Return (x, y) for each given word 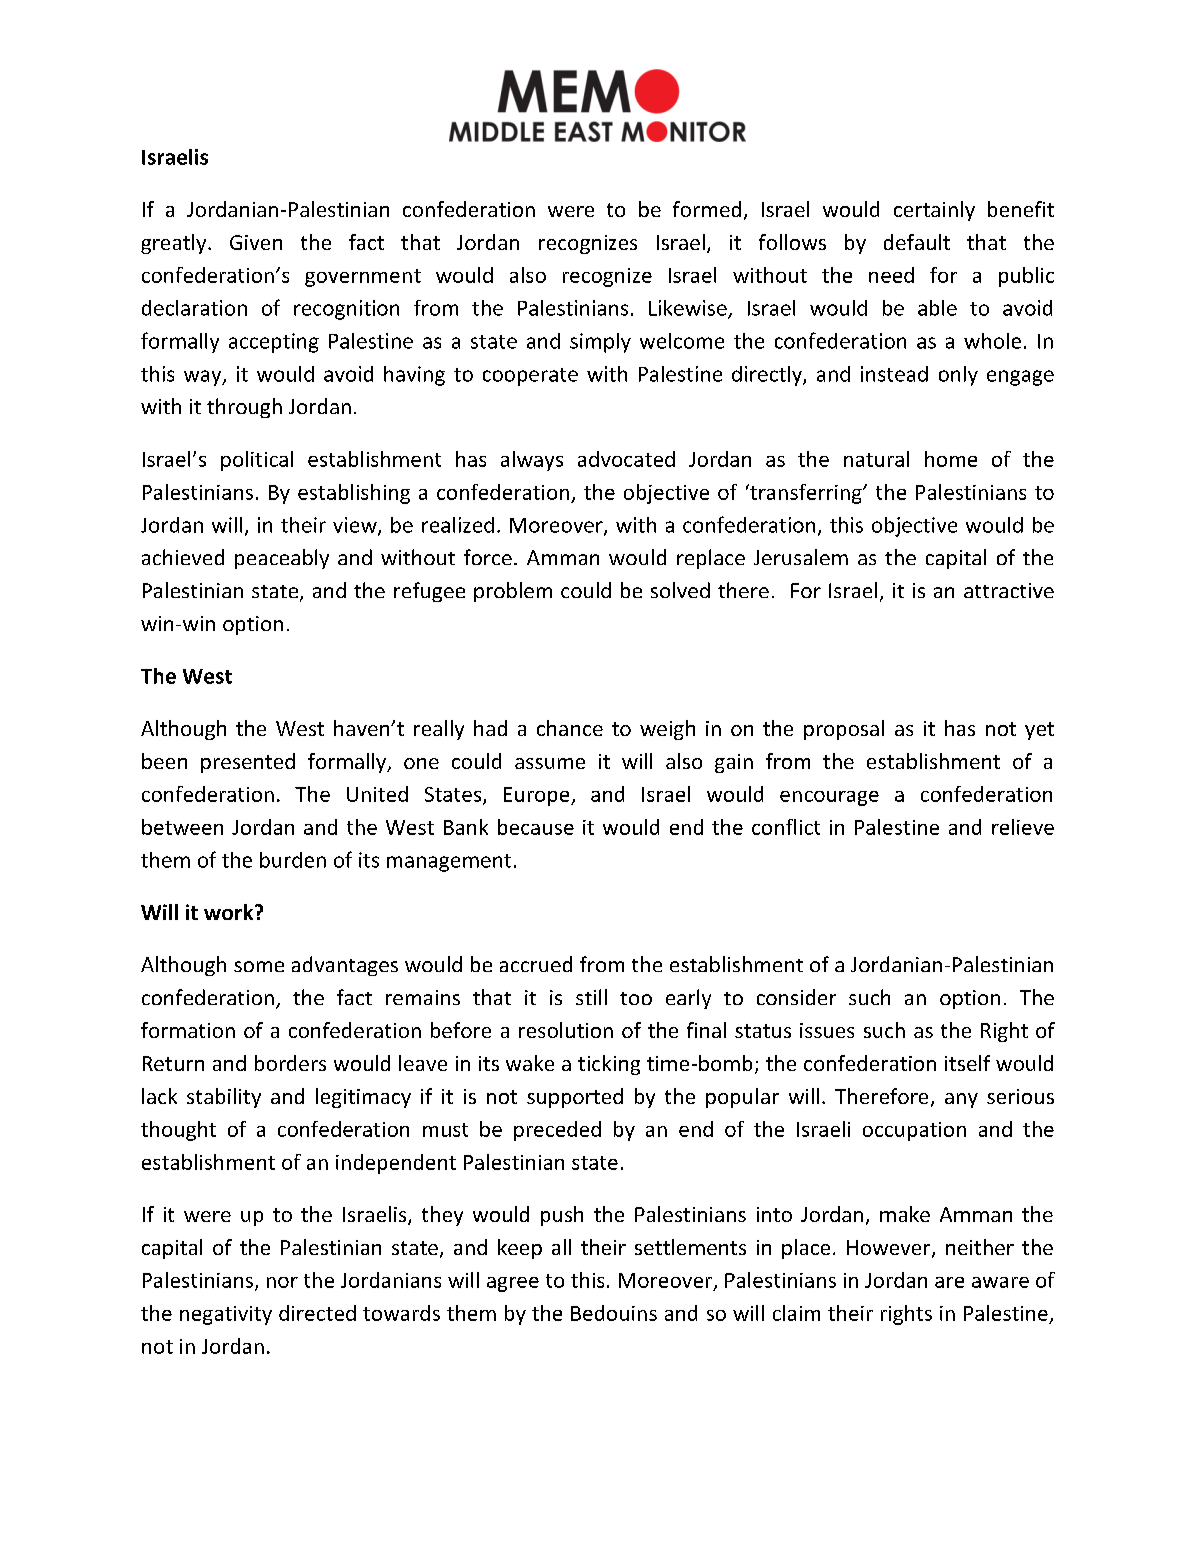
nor (282, 1282)
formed (707, 209)
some (259, 966)
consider (796, 997)
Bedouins (614, 1313)
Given (256, 242)
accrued (536, 964)
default (917, 242)
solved (680, 590)
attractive (1009, 590)
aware (1000, 1282)
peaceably (282, 559)
